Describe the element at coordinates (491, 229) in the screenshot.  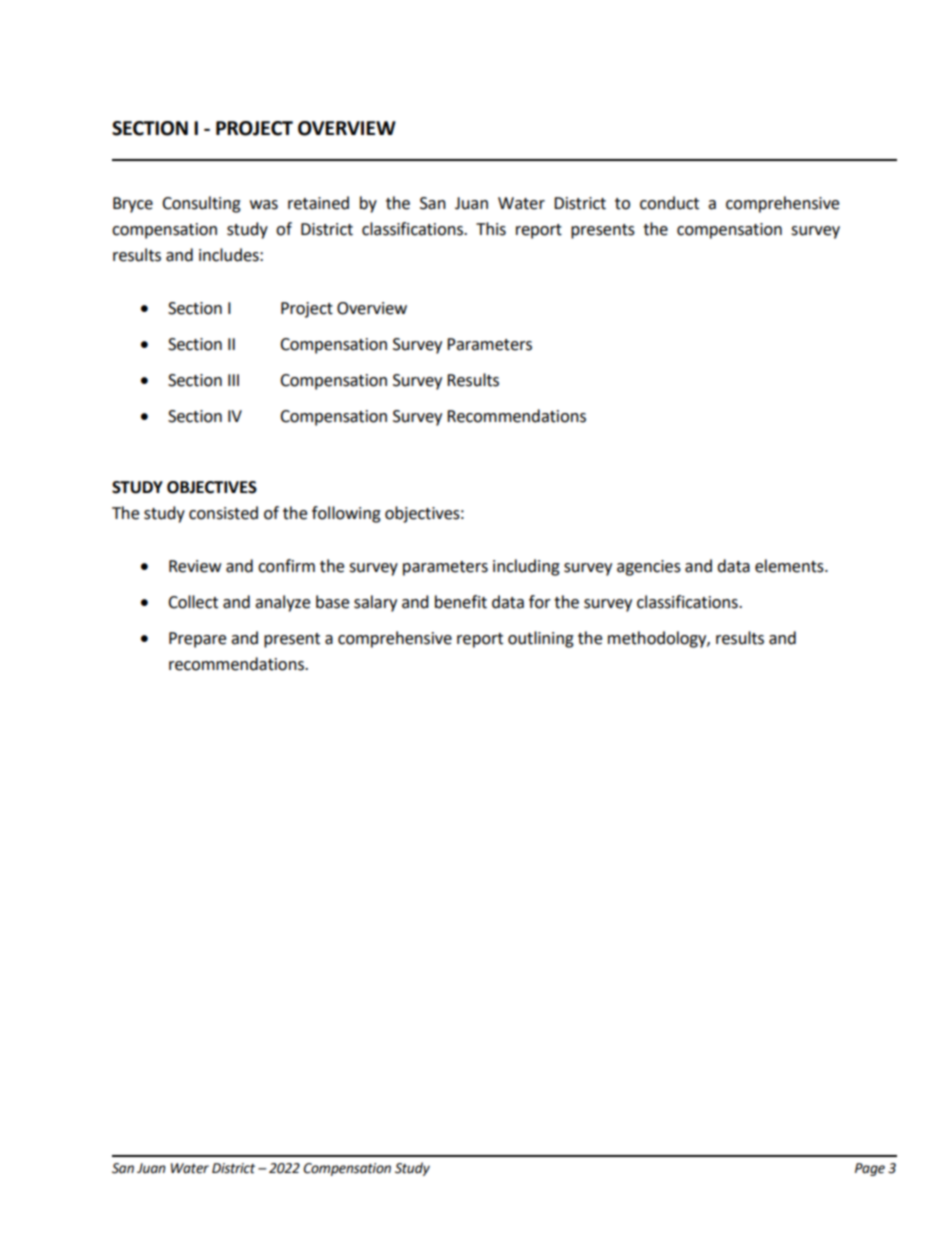
I see `This` at that location.
